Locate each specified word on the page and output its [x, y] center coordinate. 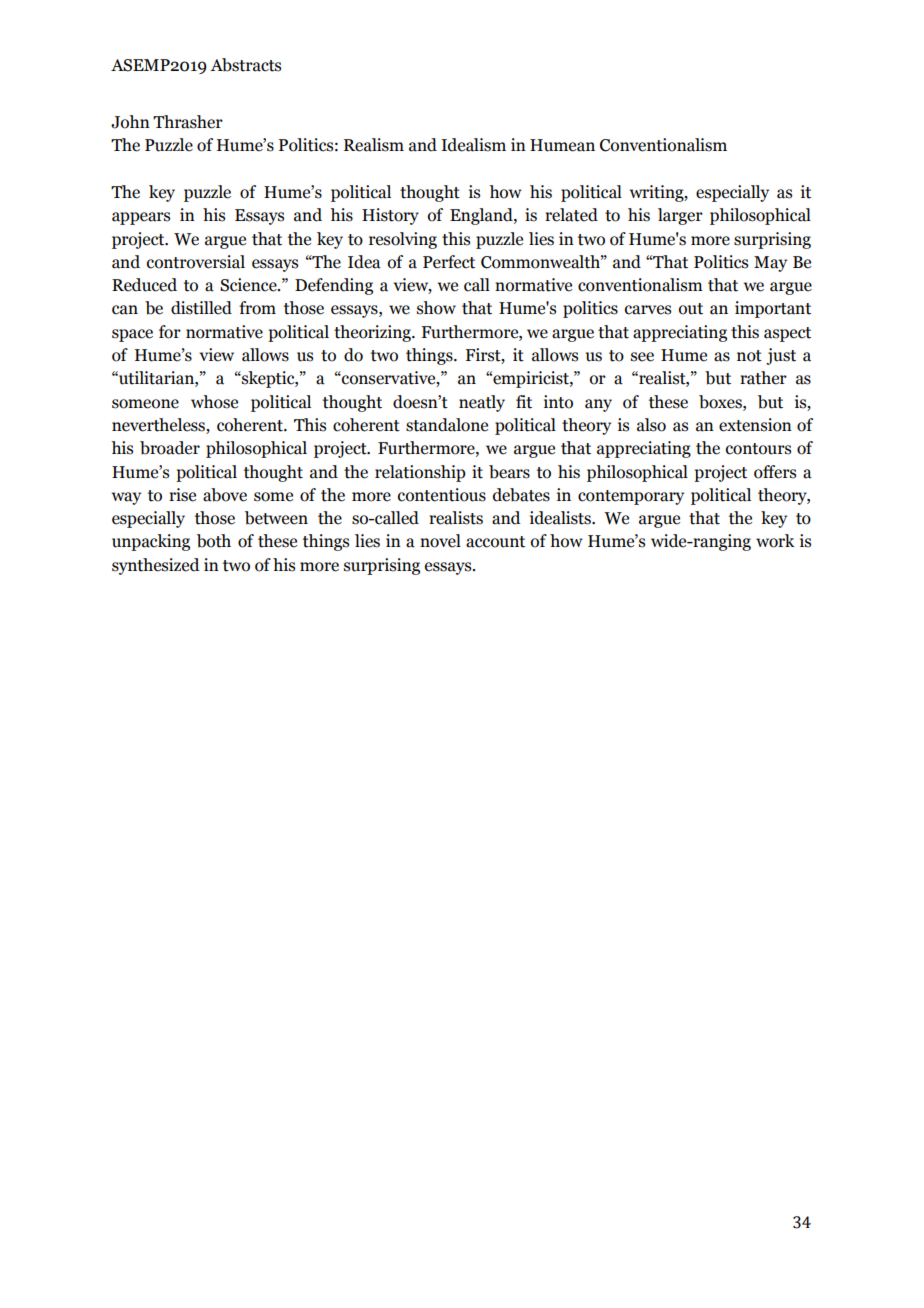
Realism [374, 145]
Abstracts [245, 65]
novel [440, 541]
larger [680, 216]
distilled [201, 308]
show [436, 308]
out [691, 309]
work [775, 541]
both [214, 541]
